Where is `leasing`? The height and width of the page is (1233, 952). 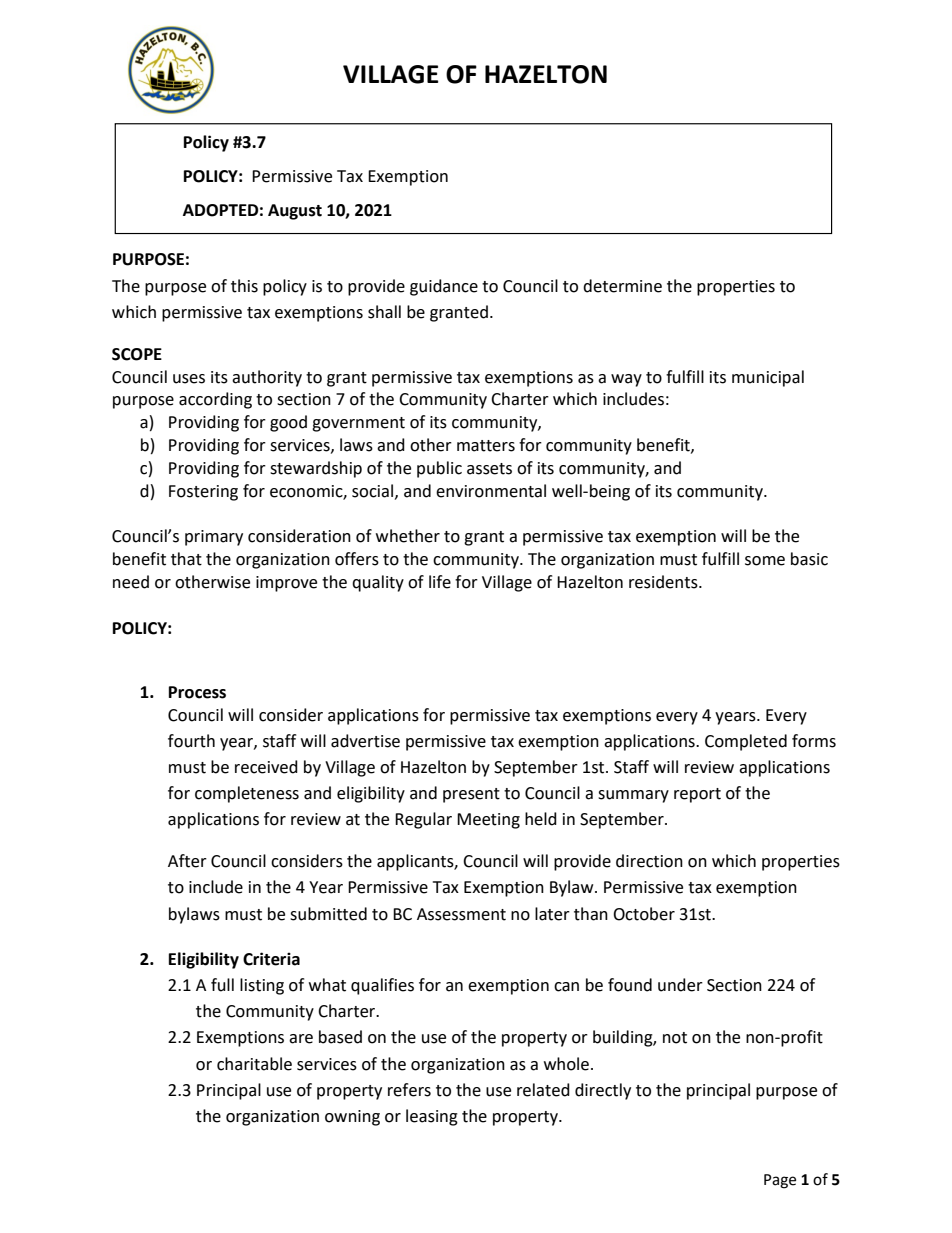 leasing is located at coordinates (432, 1117).
